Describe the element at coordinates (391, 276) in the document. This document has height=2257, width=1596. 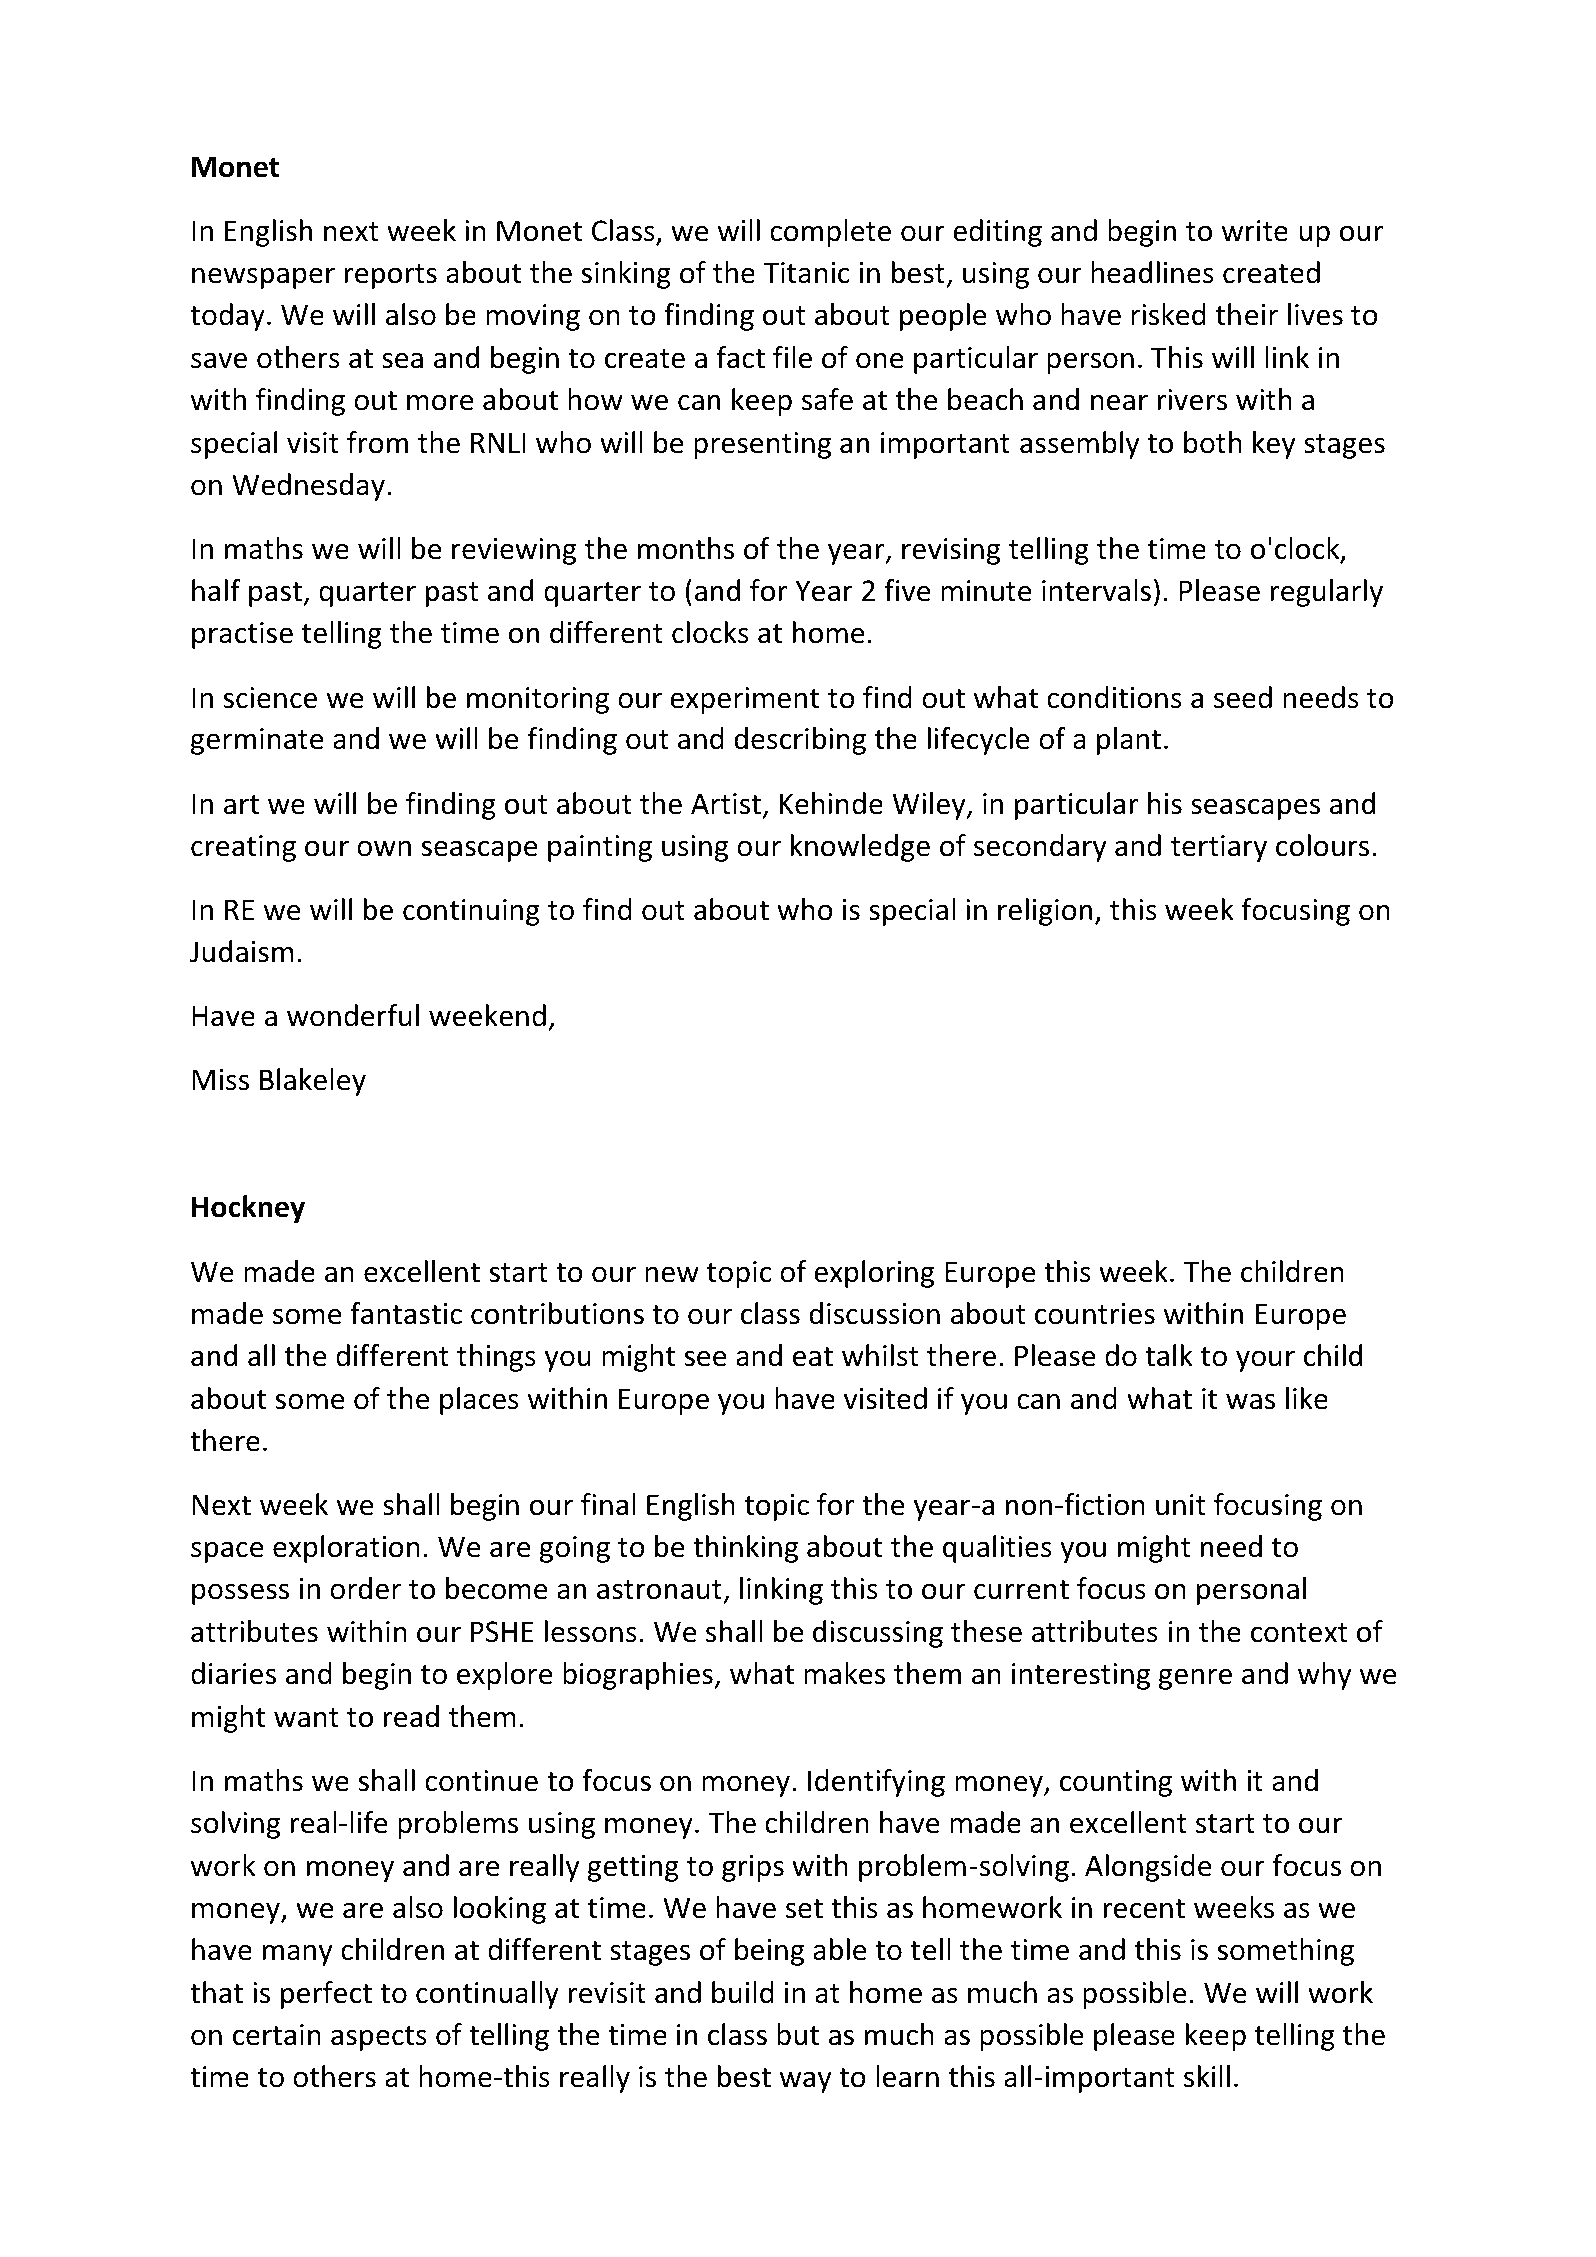
I see `reports` at that location.
